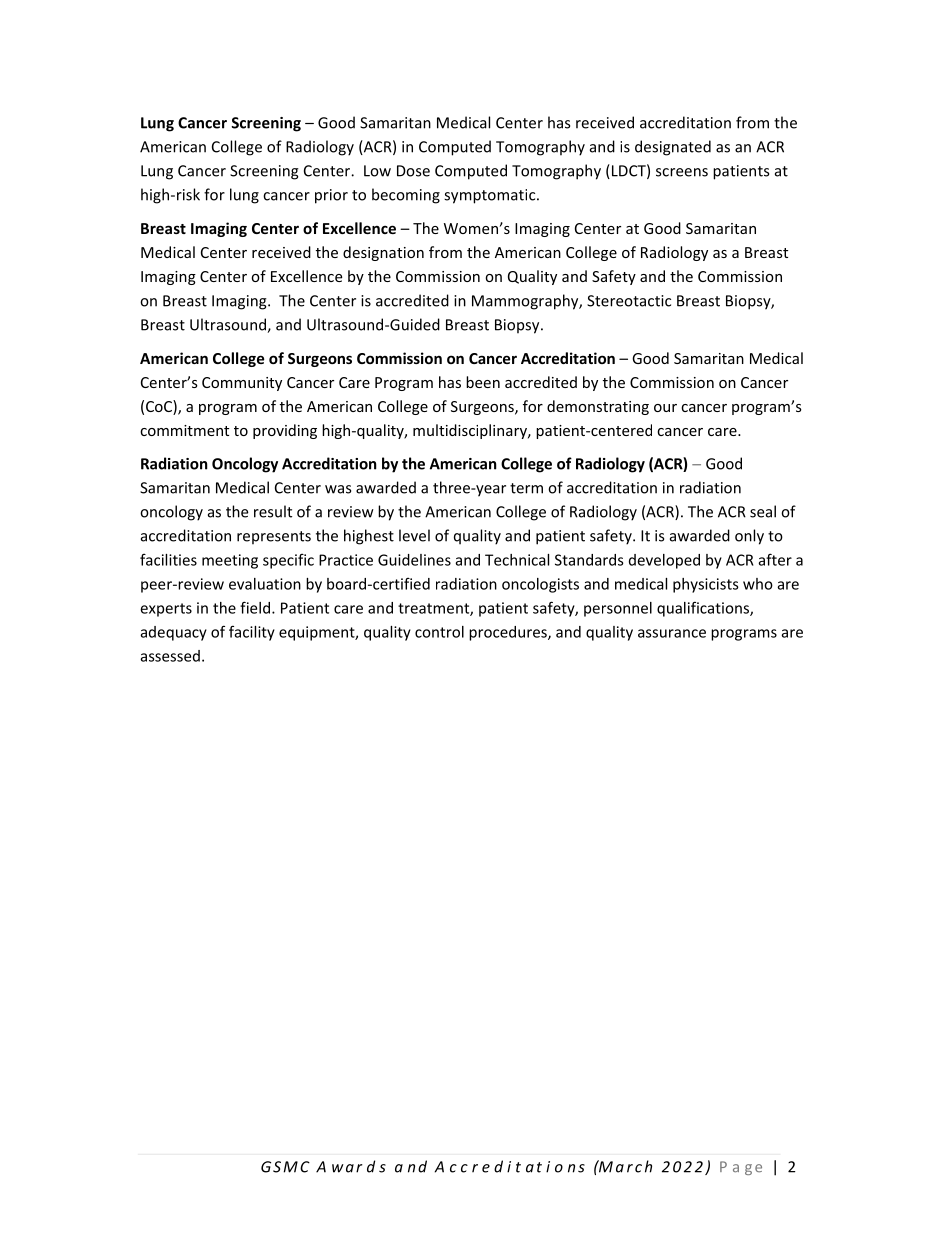  I want to click on facility, so click(252, 633).
